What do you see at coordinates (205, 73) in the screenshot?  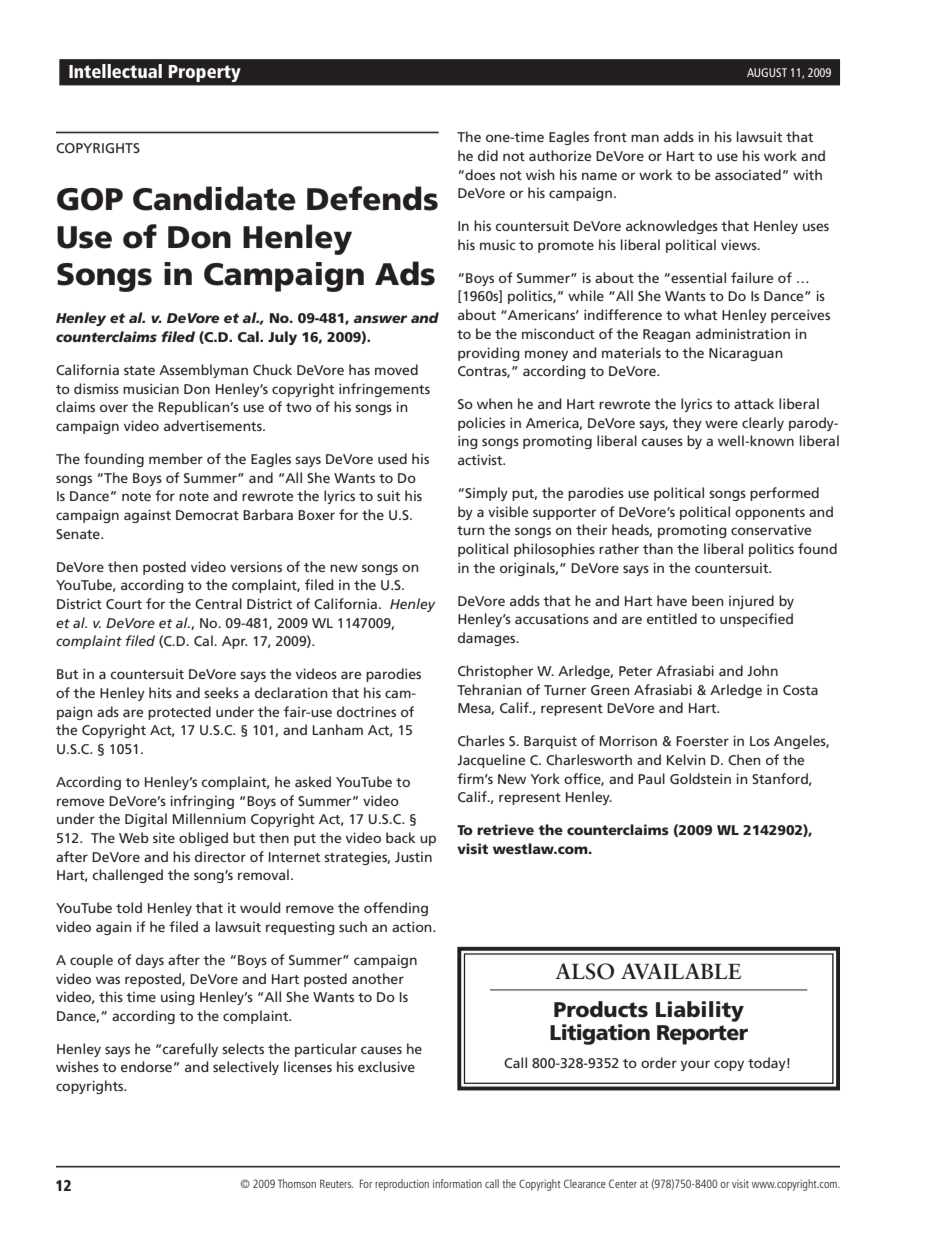 I see `Property` at bounding box center [205, 73].
